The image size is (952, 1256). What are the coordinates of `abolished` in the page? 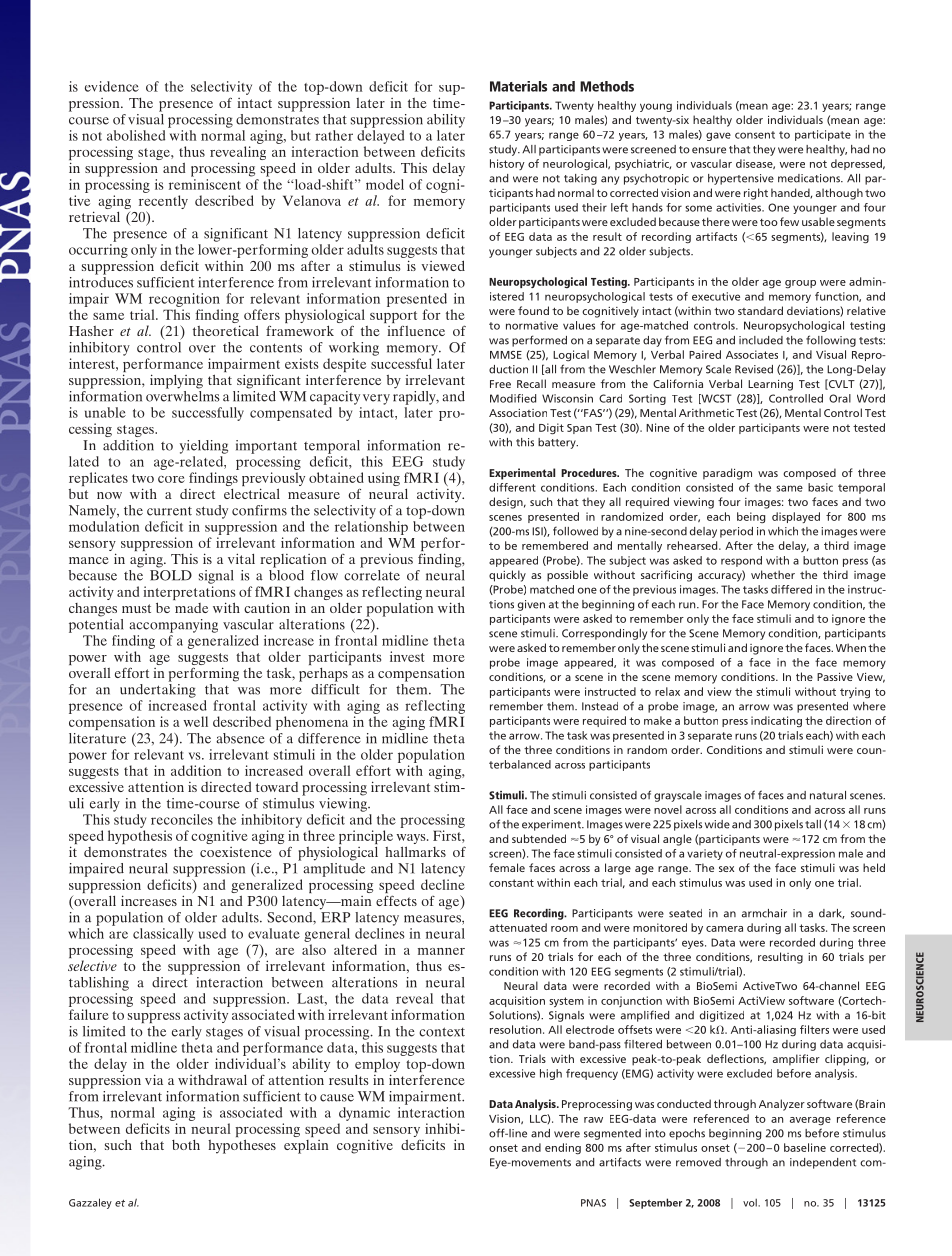 It's located at (136, 135).
